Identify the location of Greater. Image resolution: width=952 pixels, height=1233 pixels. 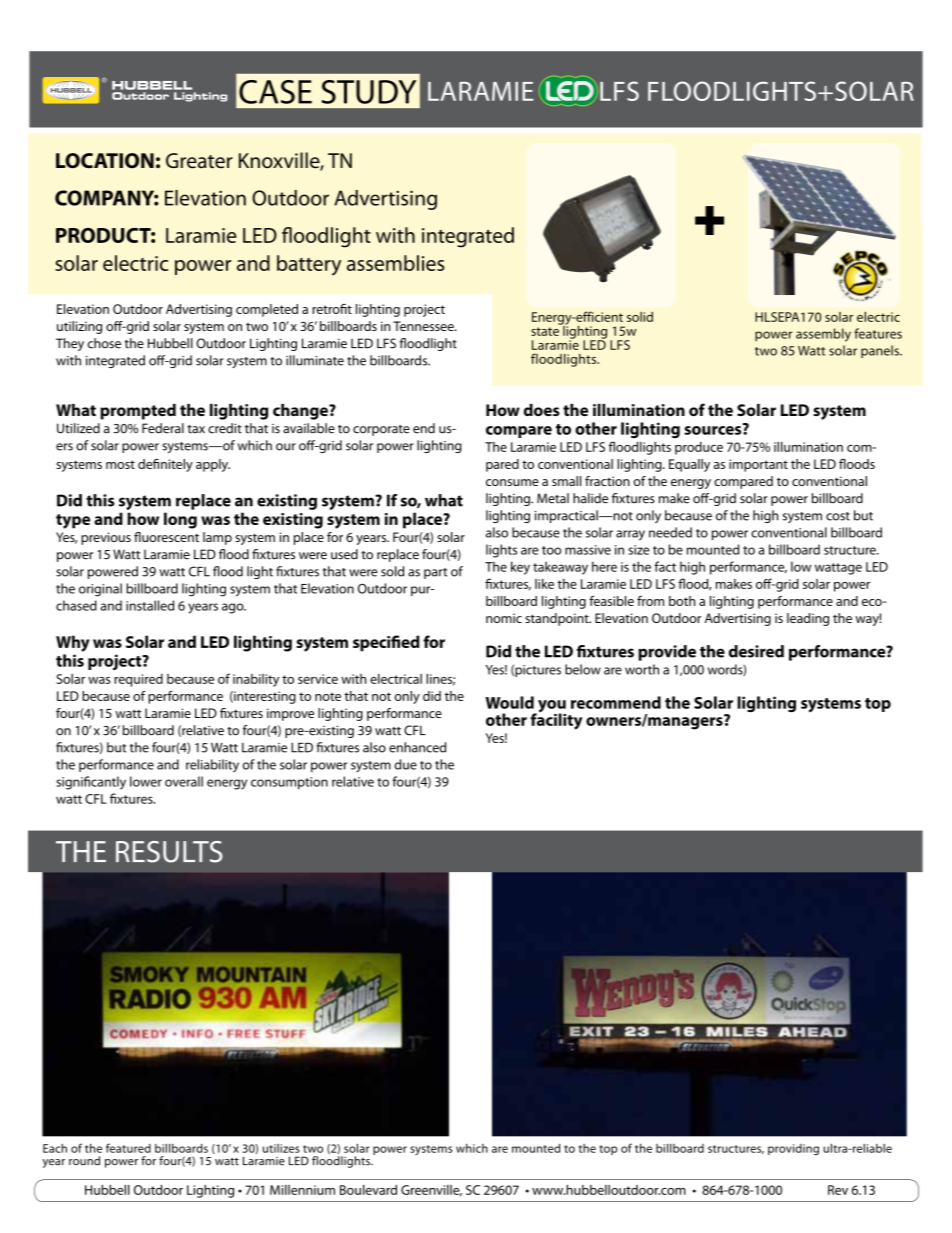
(199, 161).
